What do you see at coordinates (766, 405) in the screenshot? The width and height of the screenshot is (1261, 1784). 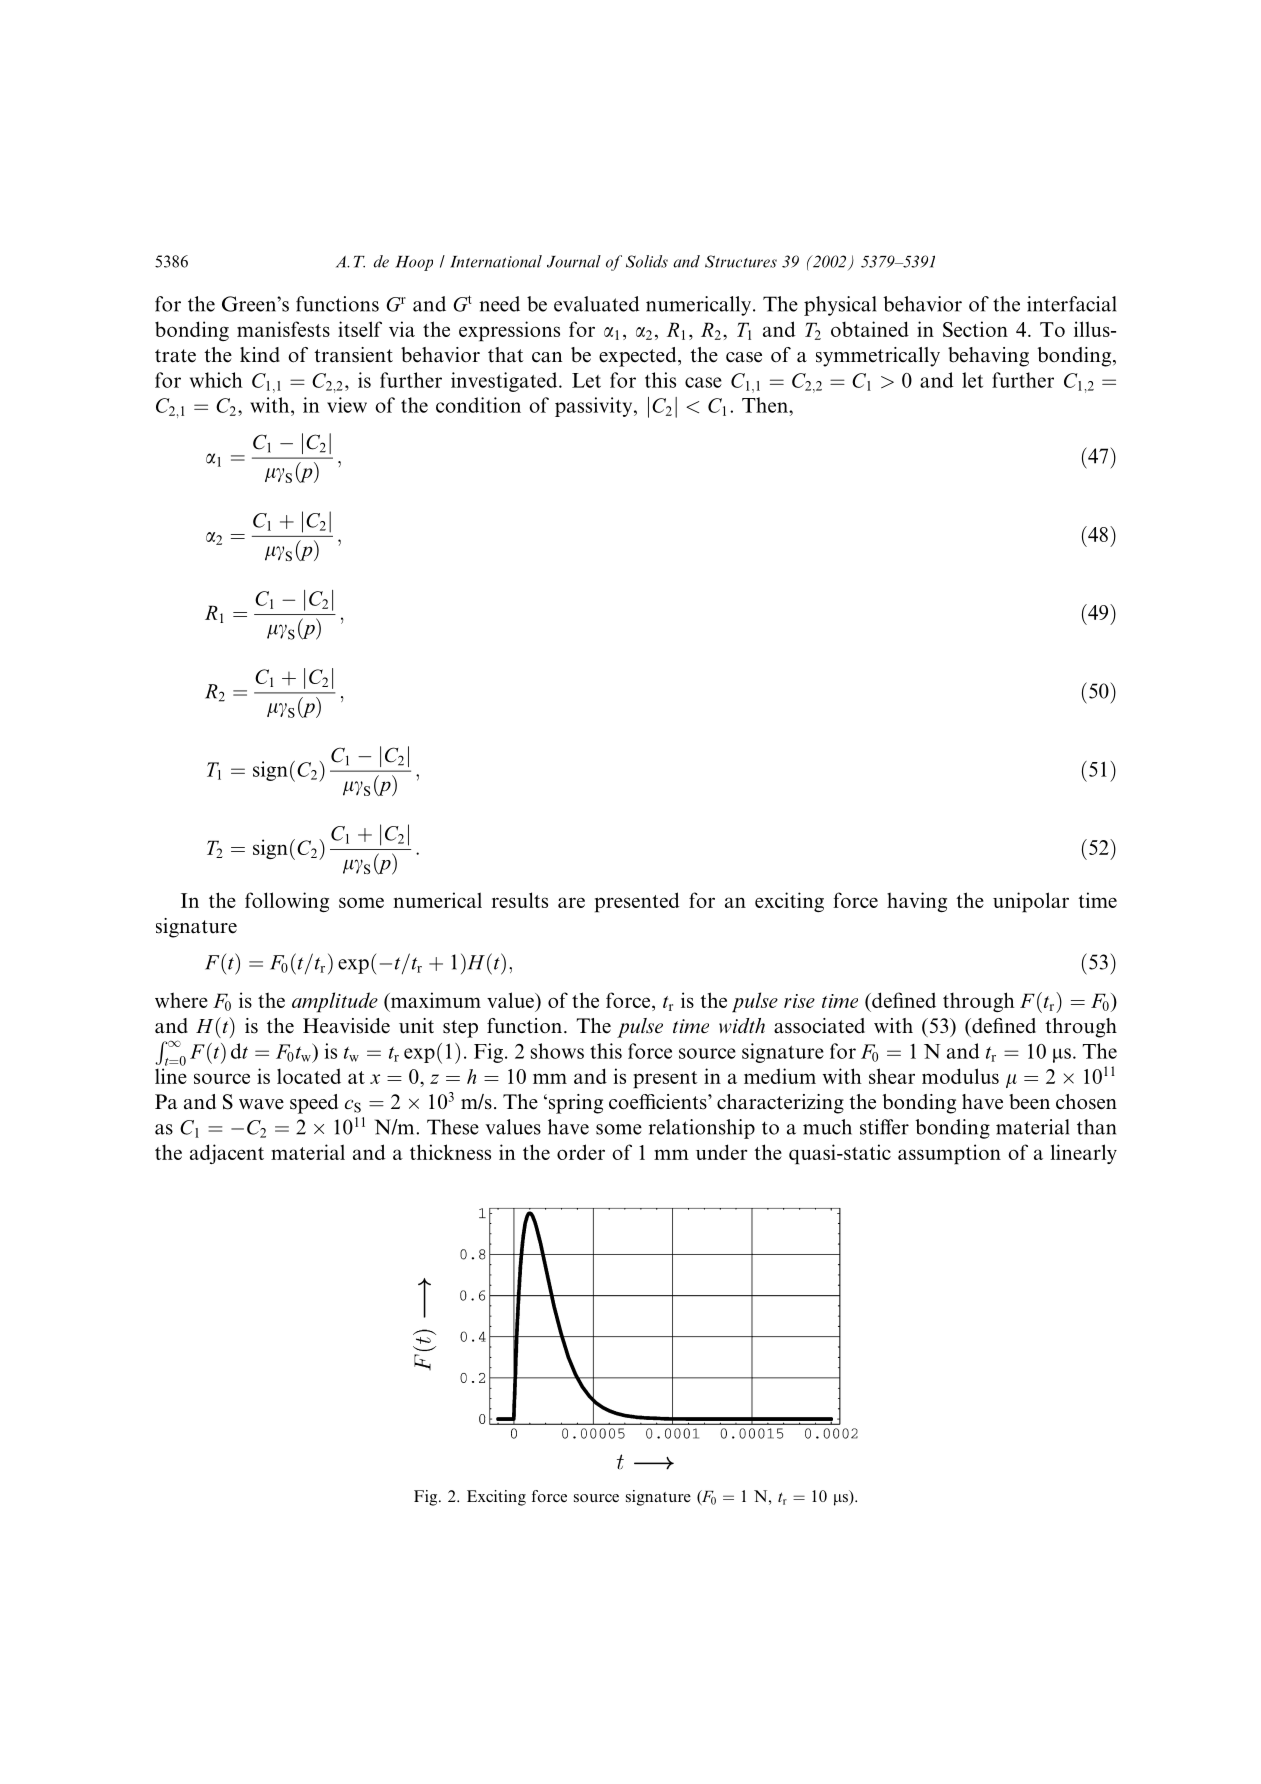 I see `Then` at bounding box center [766, 405].
